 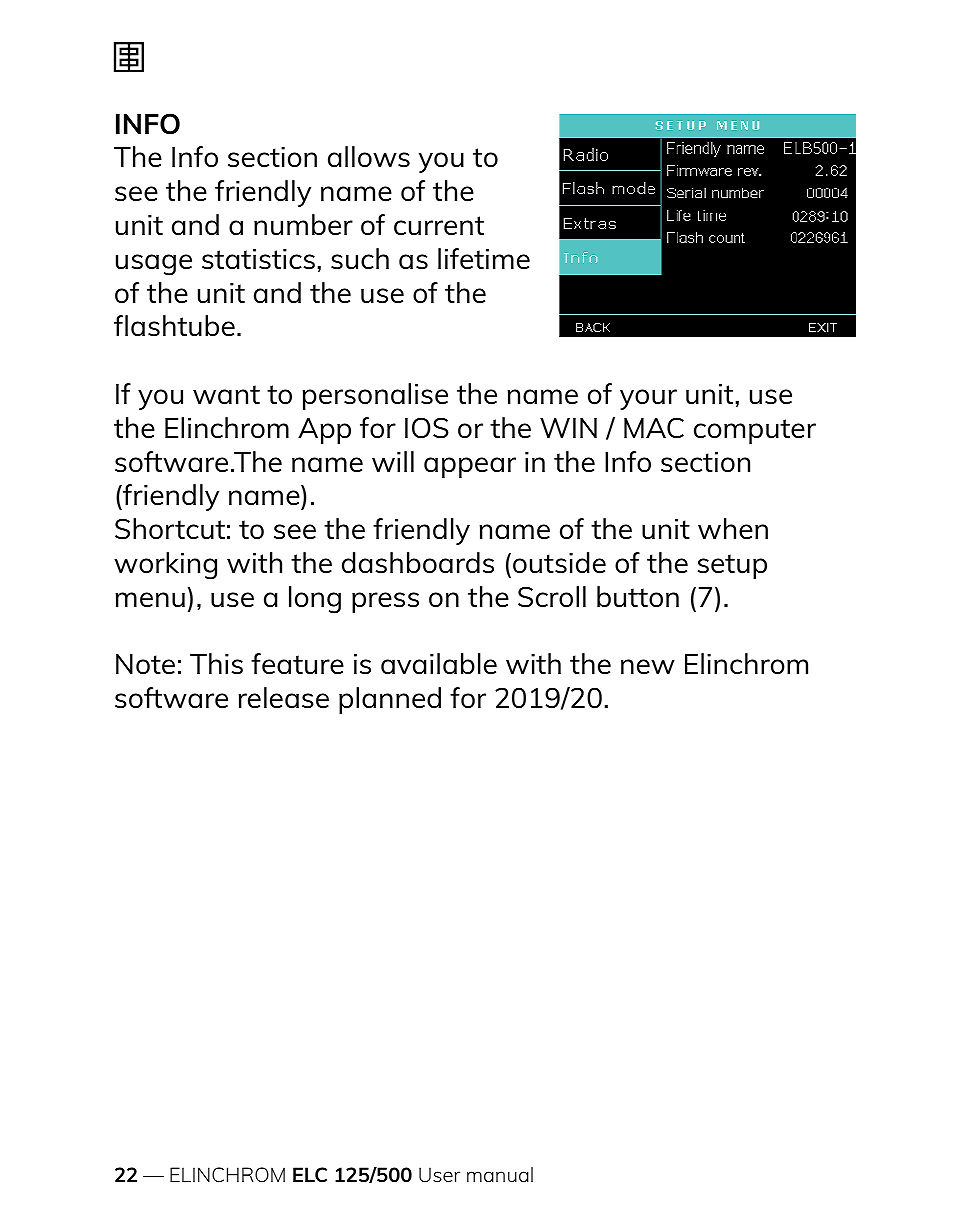 What do you see at coordinates (439, 225) in the document?
I see `current` at bounding box center [439, 225].
